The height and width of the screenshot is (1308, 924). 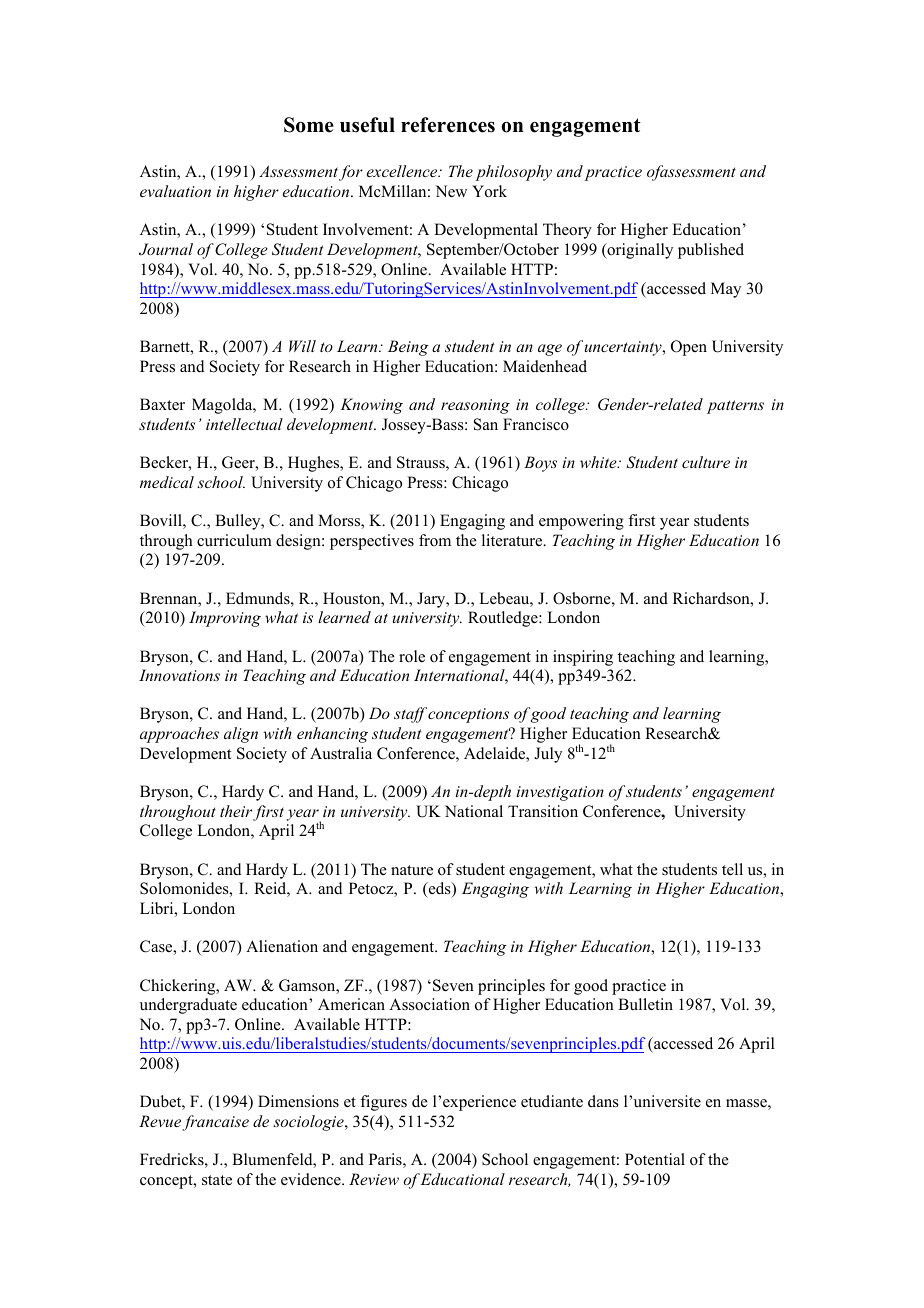 What do you see at coordinates (448, 125) in the screenshot?
I see `references` at bounding box center [448, 125].
